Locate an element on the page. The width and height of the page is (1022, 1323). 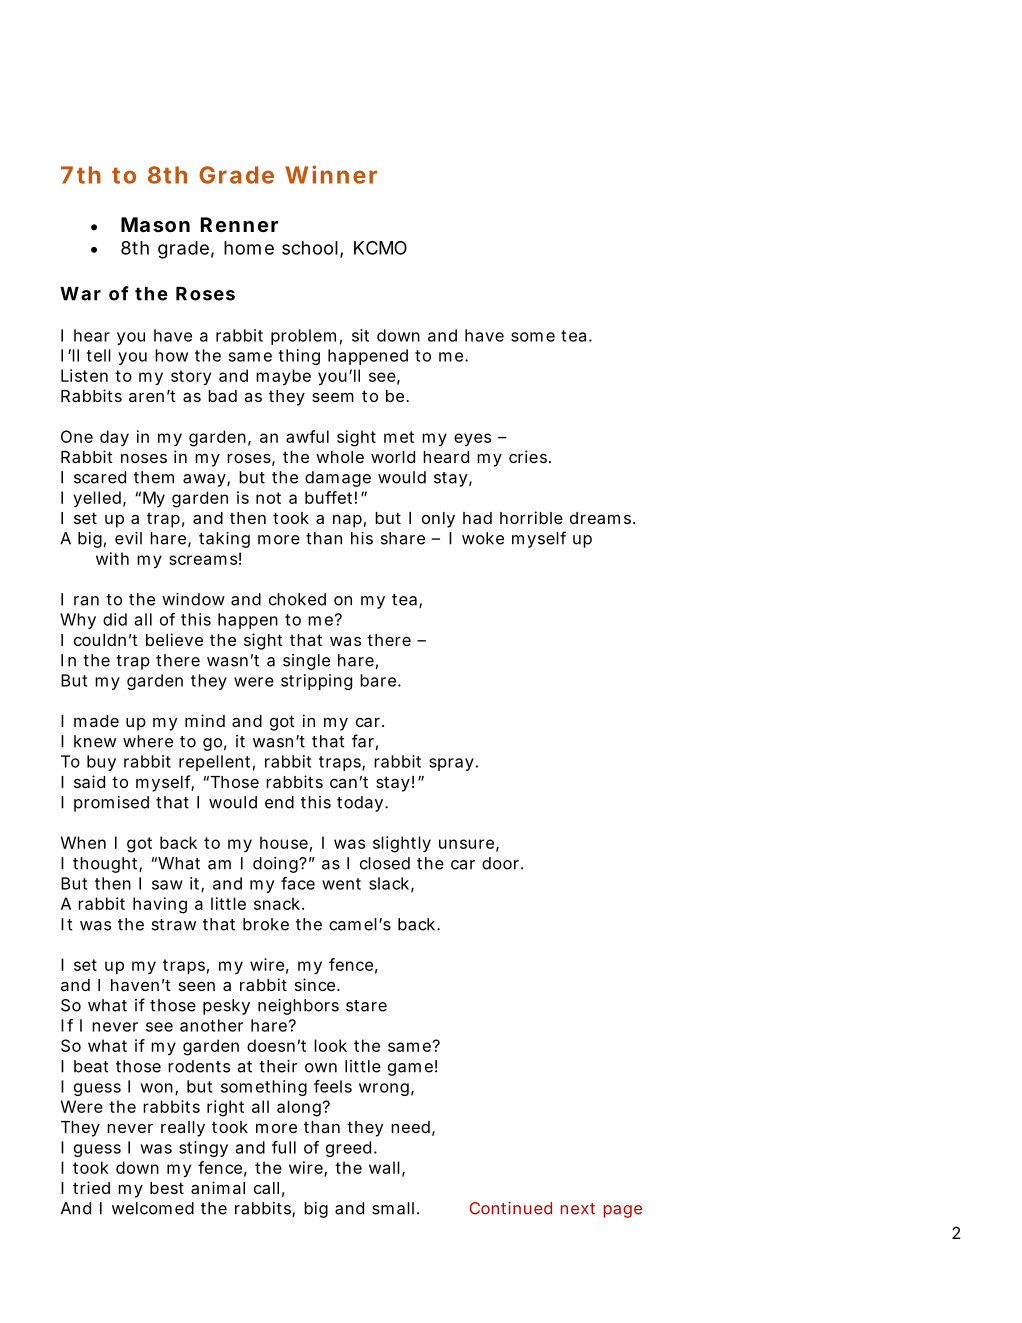
bare is located at coordinates (378, 680).
